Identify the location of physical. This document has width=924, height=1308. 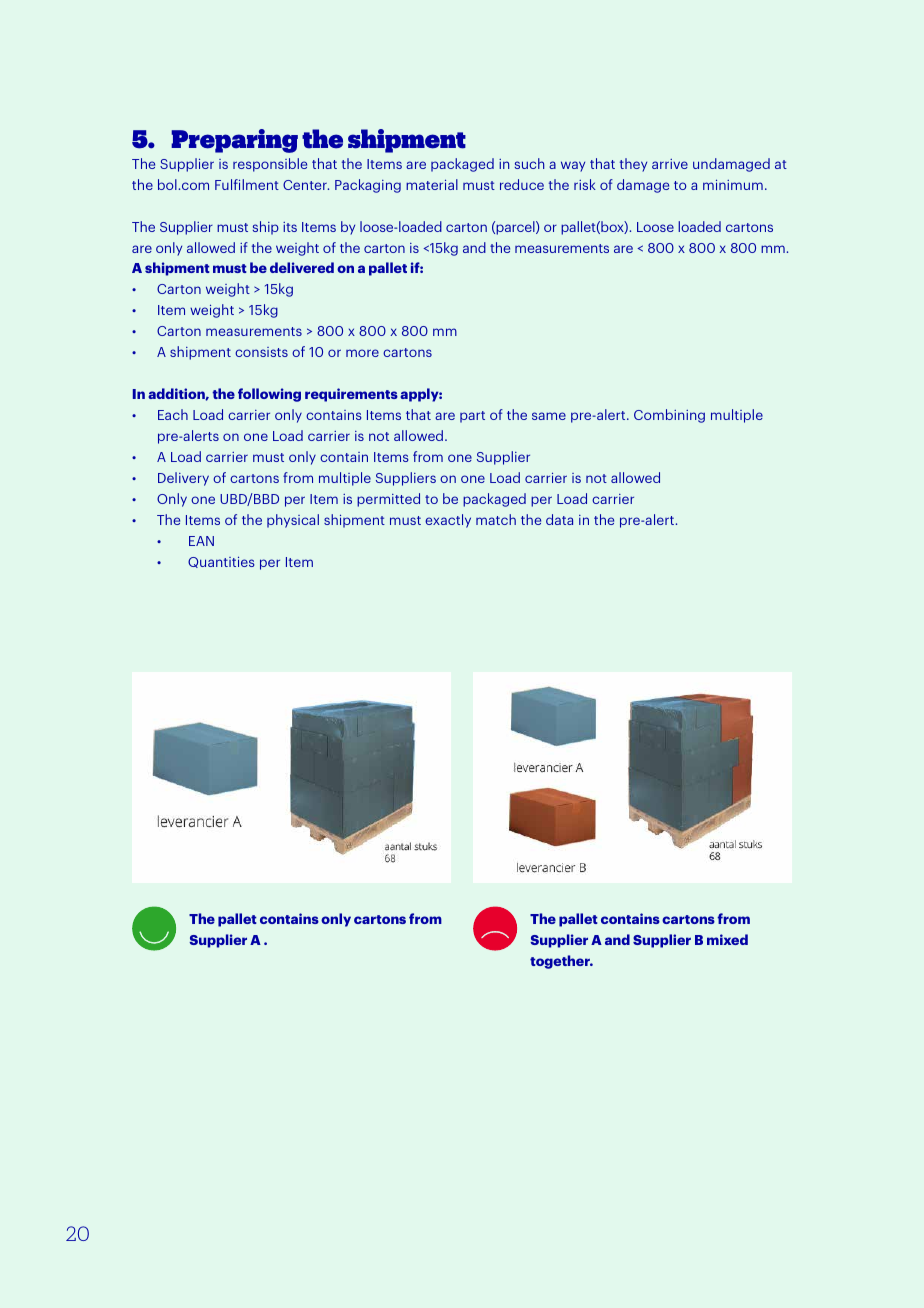
(293, 521).
